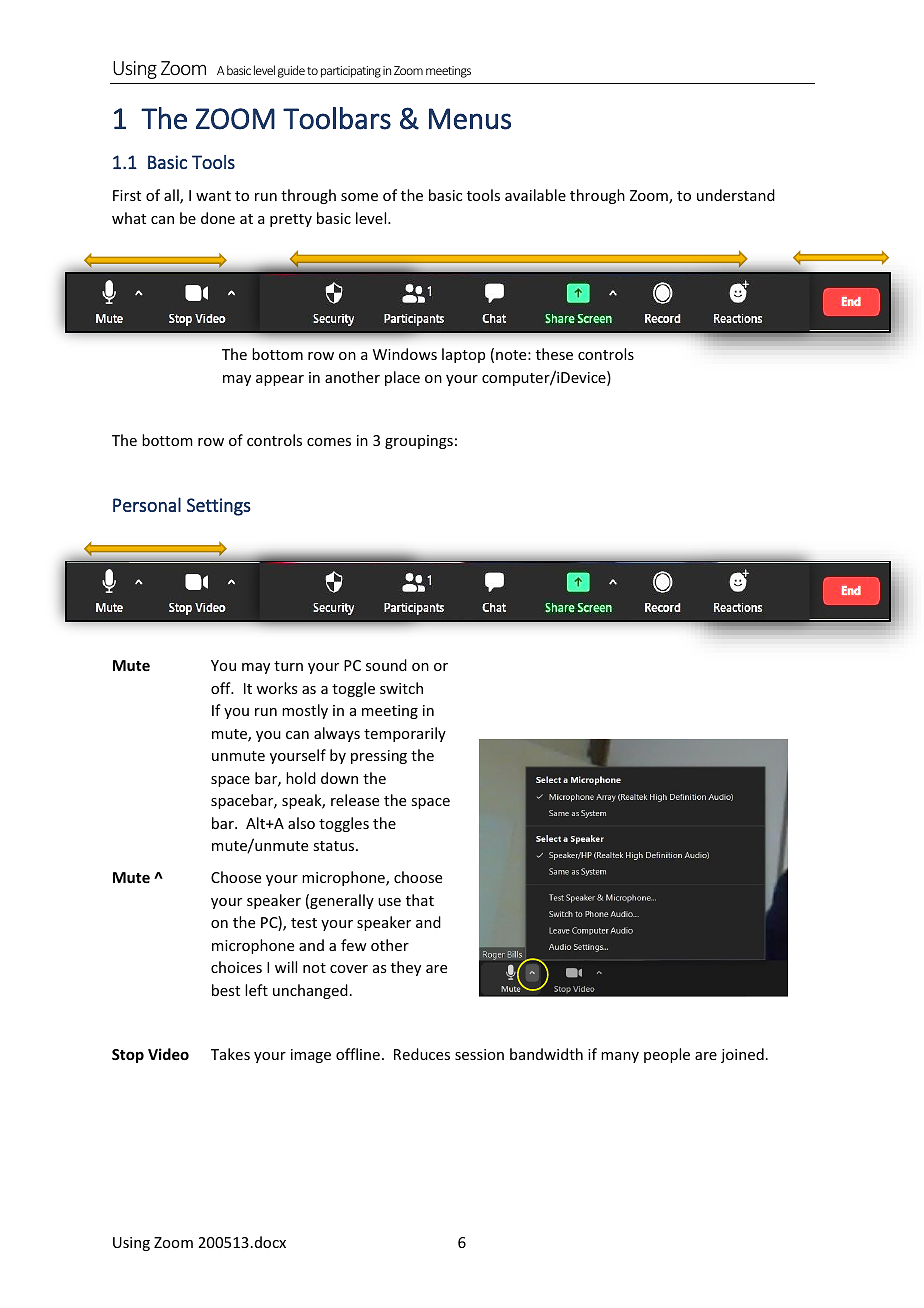 The image size is (924, 1308). Describe the element at coordinates (280, 380) in the screenshot. I see `appear` at that location.
